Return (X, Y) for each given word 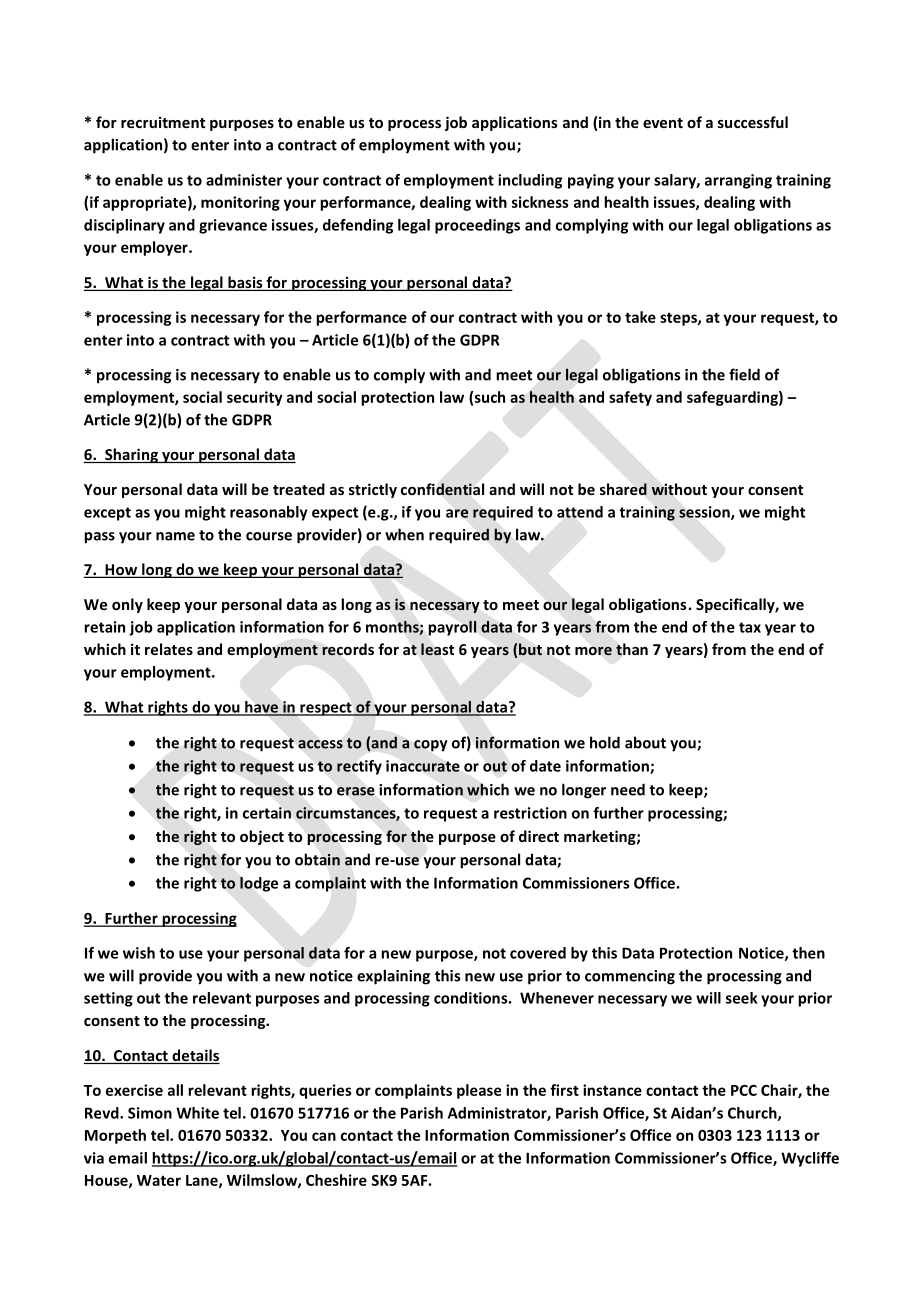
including (530, 181)
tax (750, 627)
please (479, 1091)
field (744, 374)
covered (538, 953)
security (255, 398)
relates (169, 649)
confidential (442, 489)
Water (159, 1180)
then (808, 953)
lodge (259, 884)
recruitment (163, 122)
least (437, 649)
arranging (738, 181)
